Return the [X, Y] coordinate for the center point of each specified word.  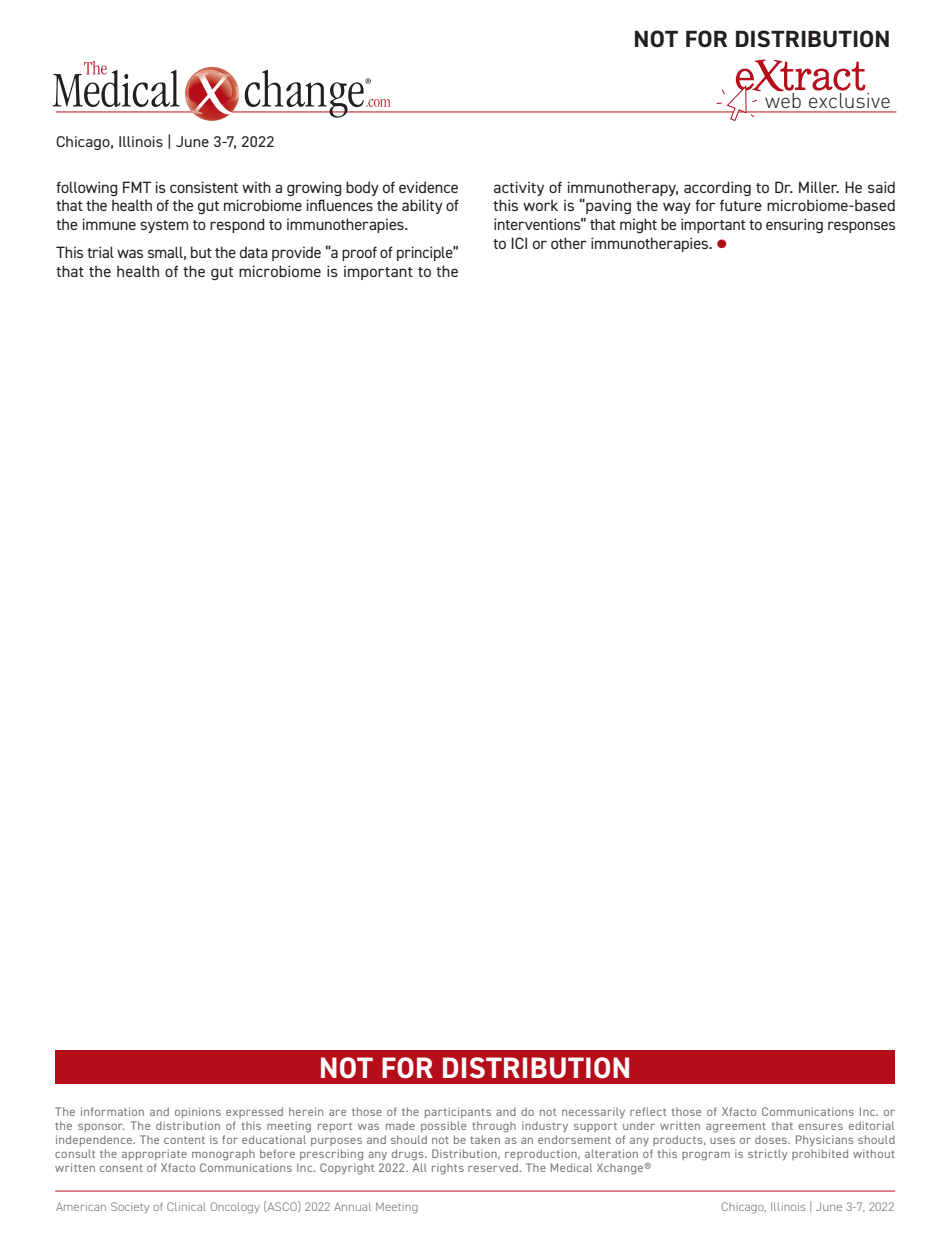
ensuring [794, 225]
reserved [493, 1167]
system [164, 226]
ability [422, 206]
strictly [767, 1154]
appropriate [154, 1154]
